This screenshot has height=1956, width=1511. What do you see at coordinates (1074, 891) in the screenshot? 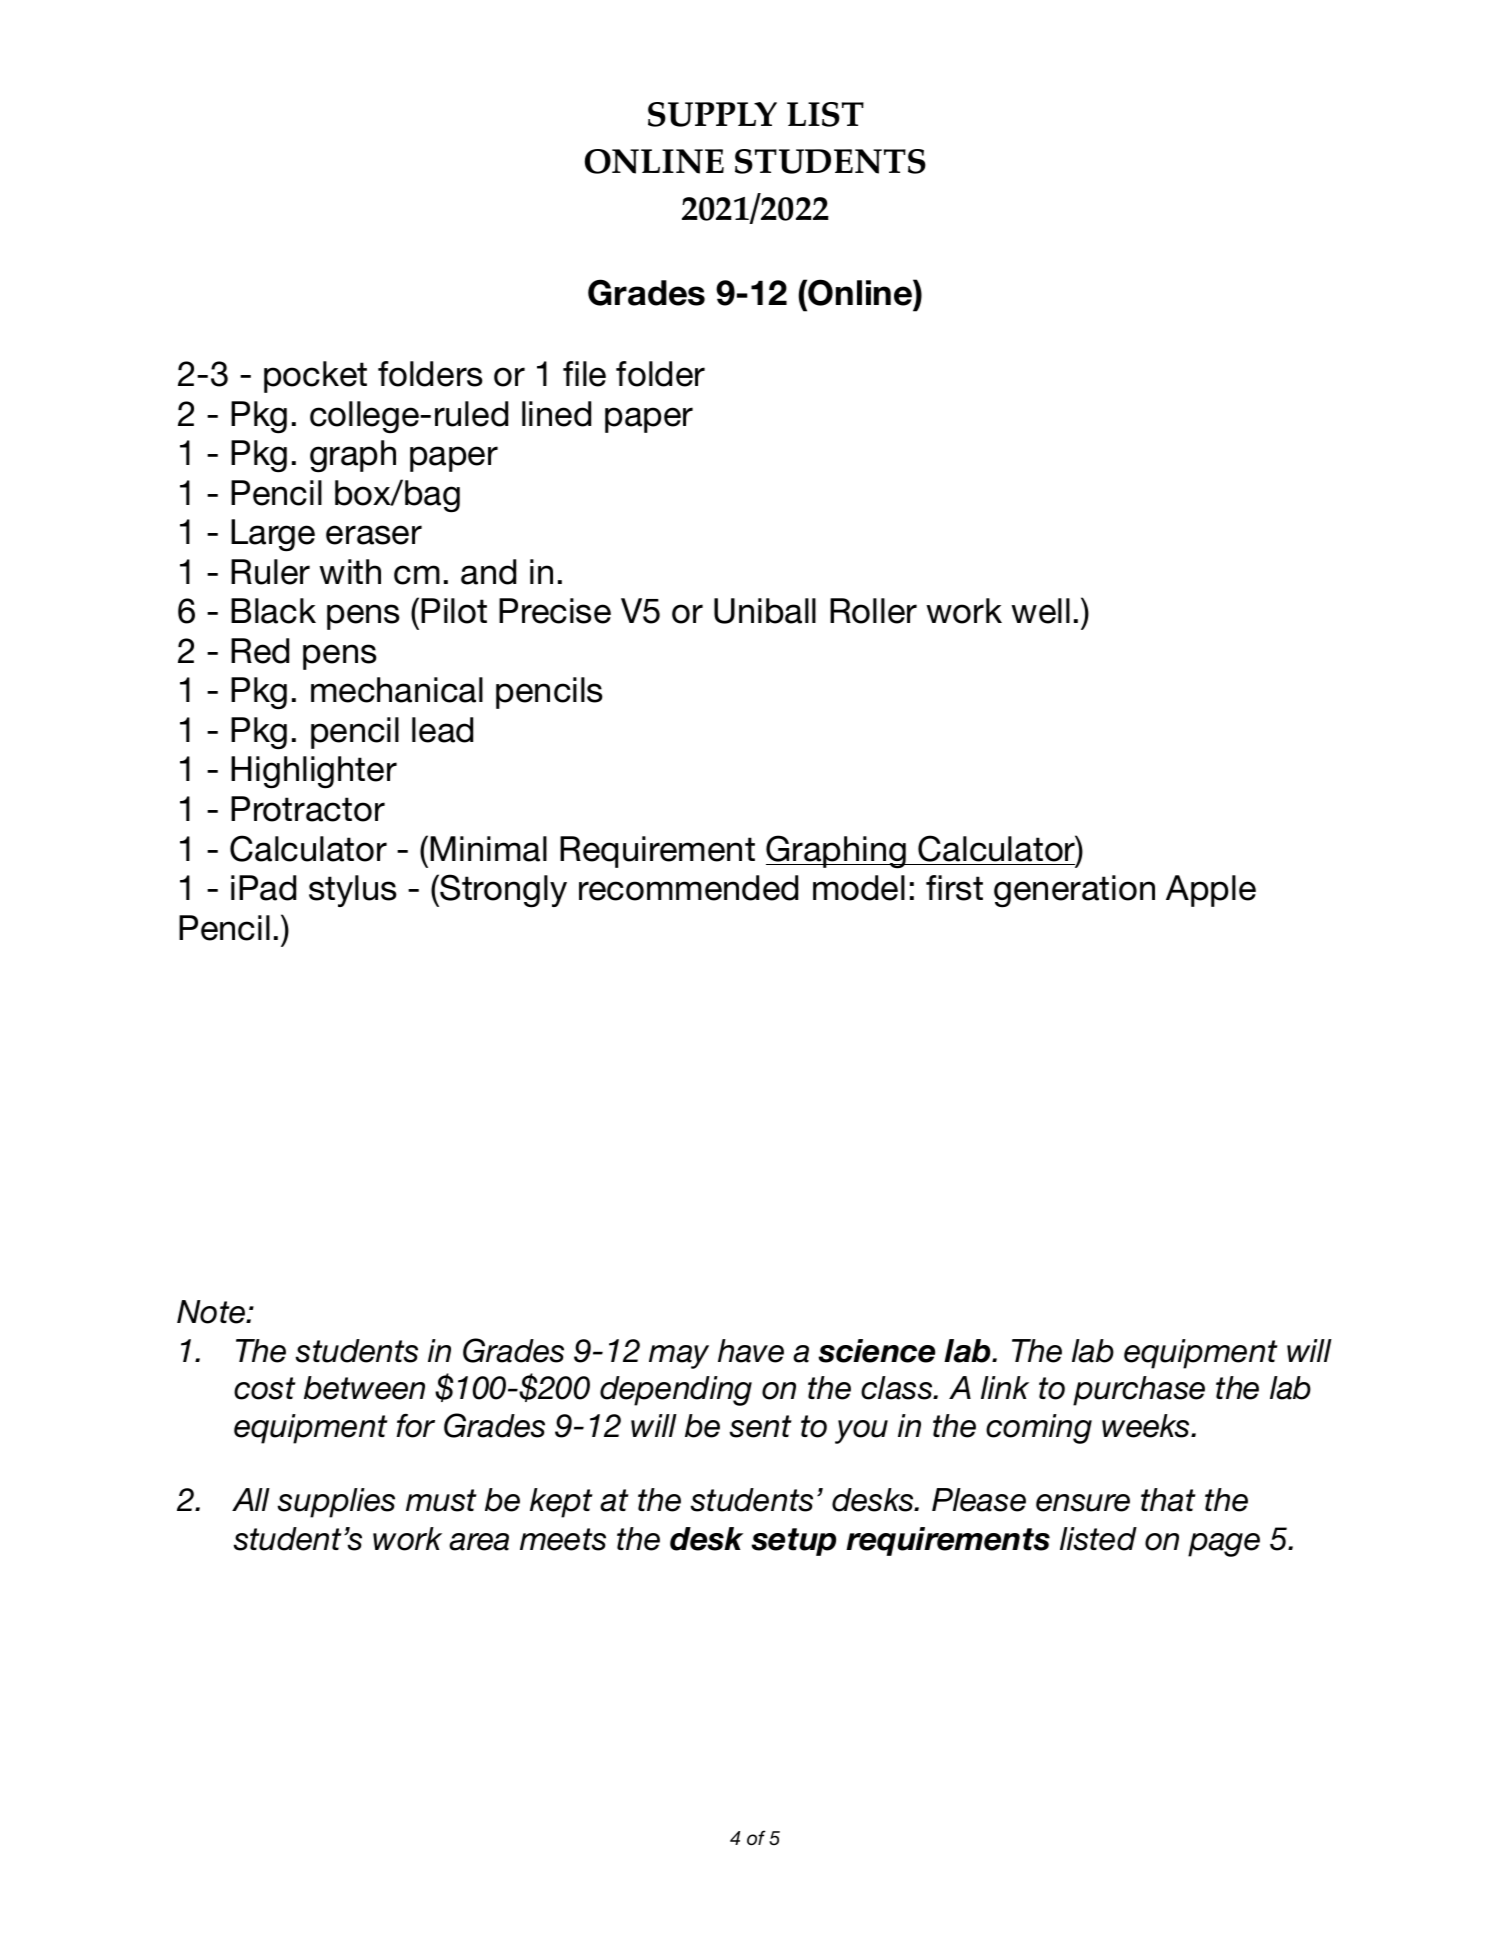
I see `generation` at bounding box center [1074, 891].
